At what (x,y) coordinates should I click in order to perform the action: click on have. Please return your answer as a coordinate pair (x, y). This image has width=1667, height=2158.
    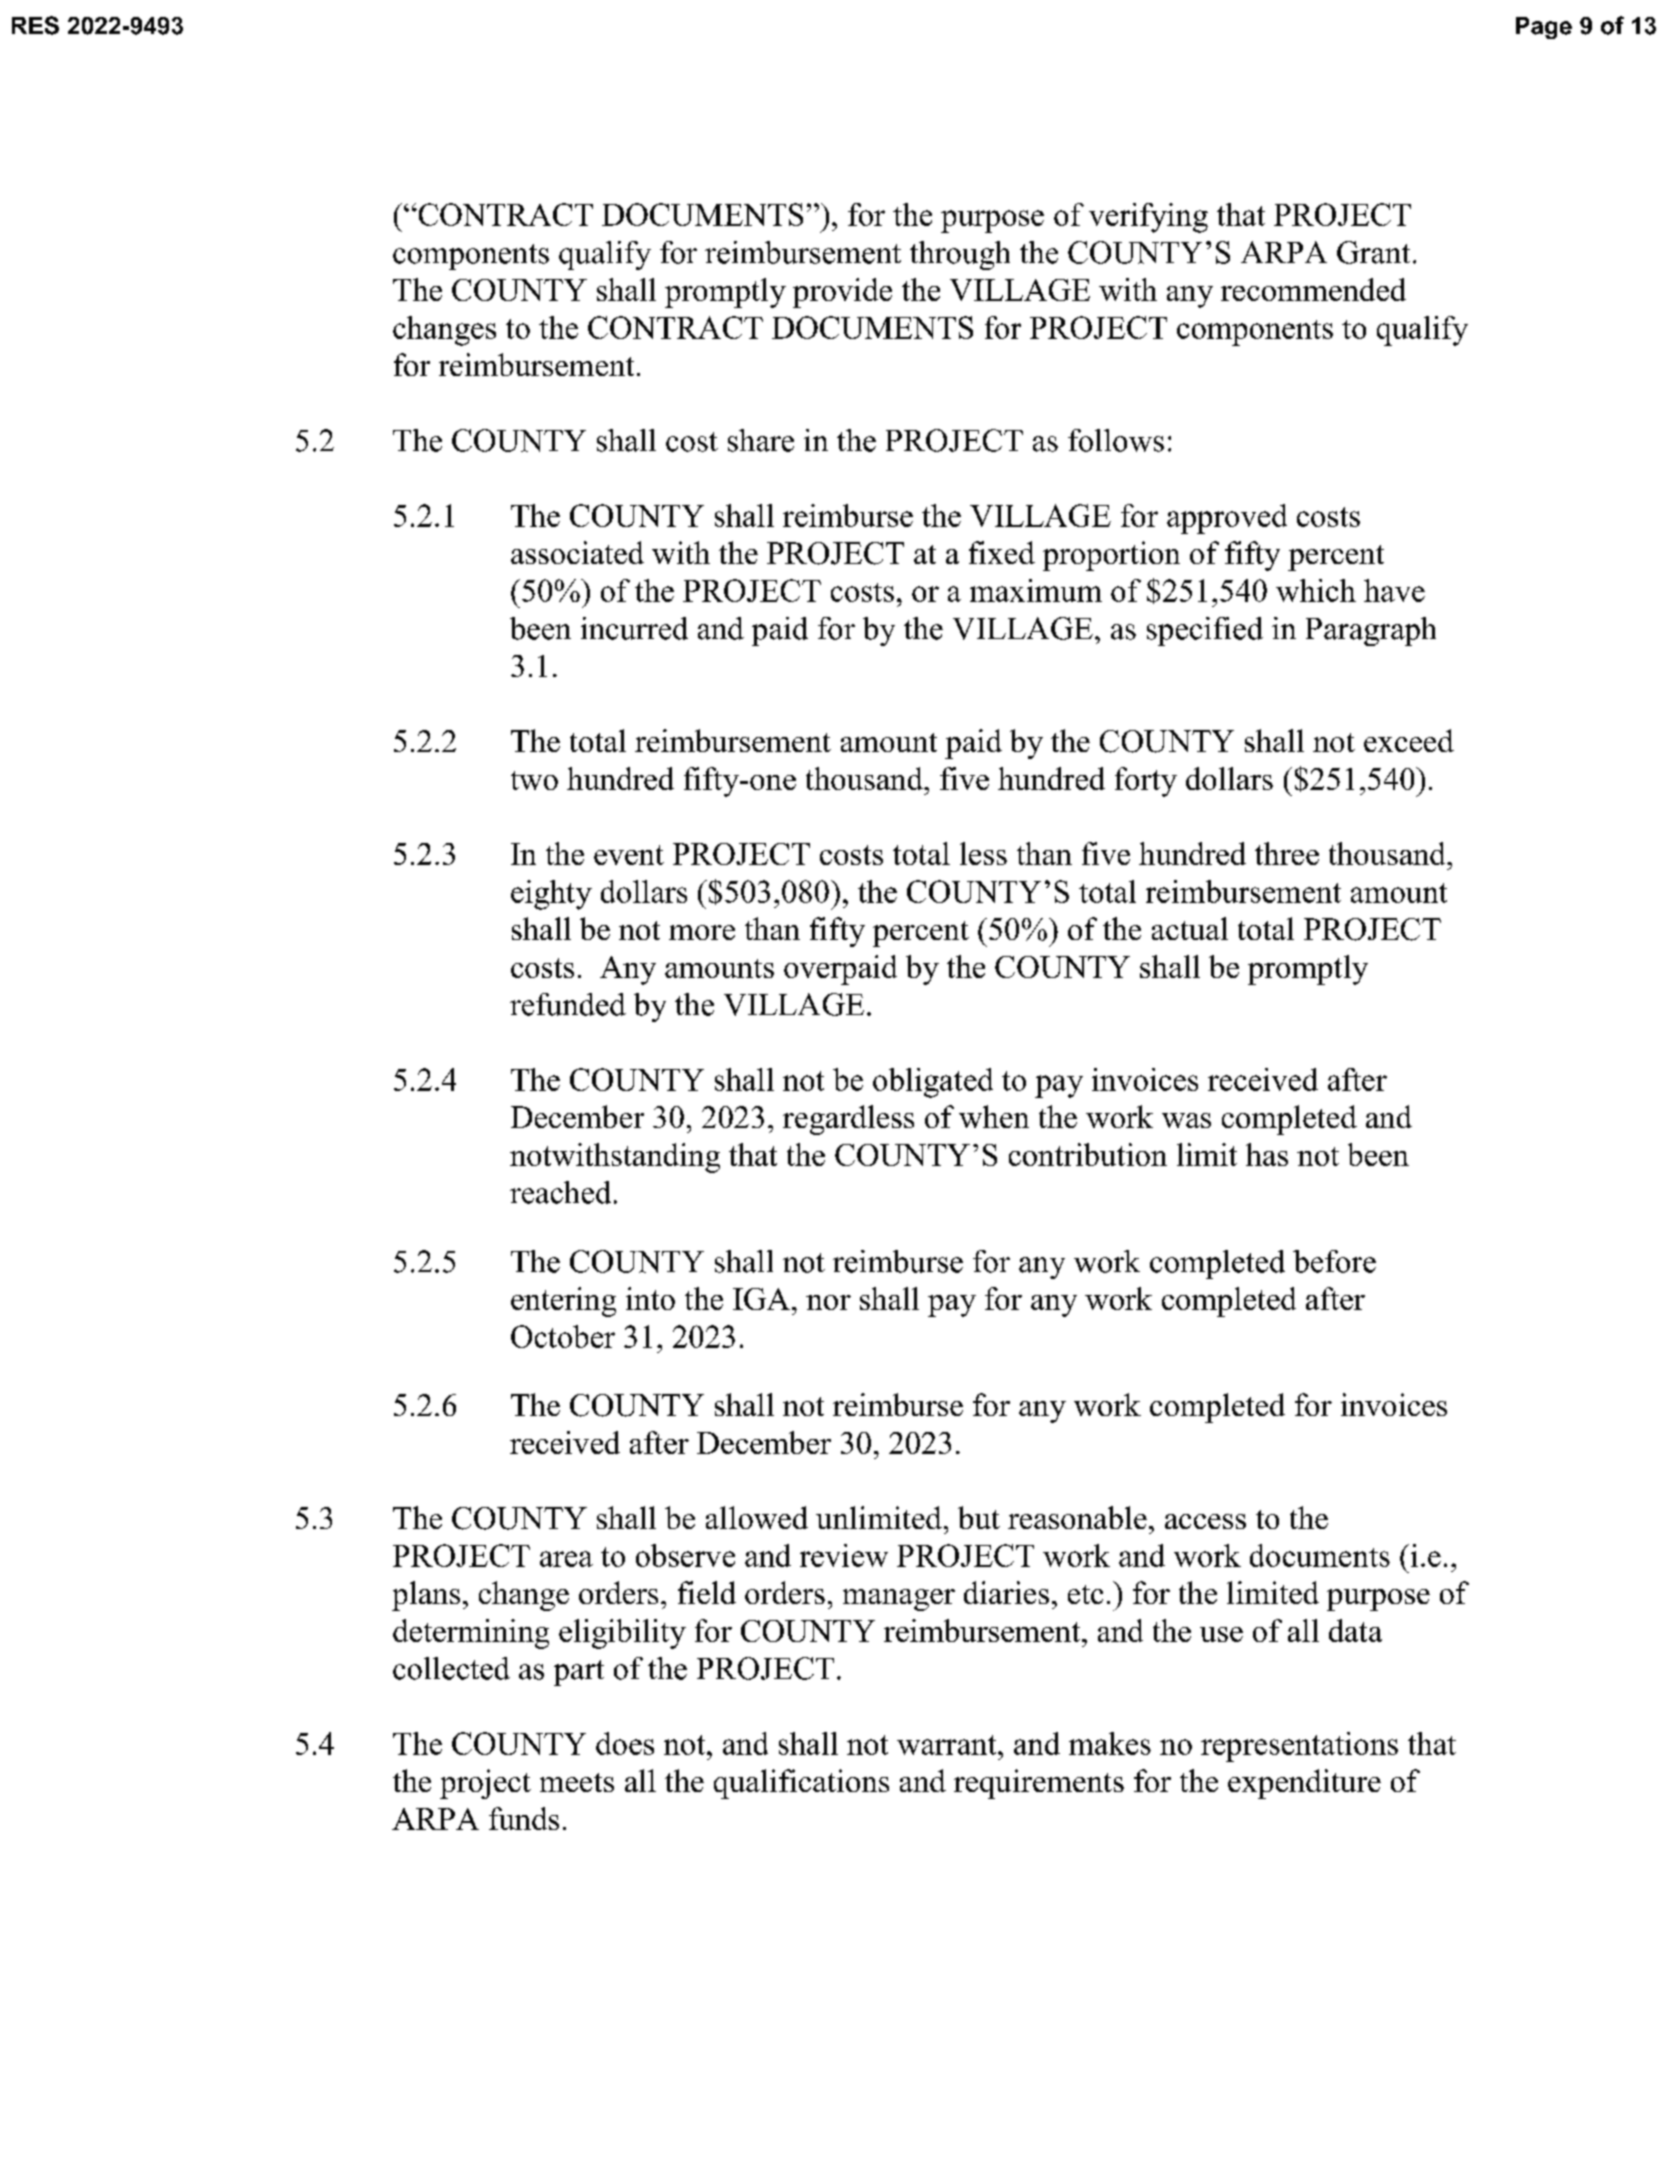
    Looking at the image, I should click on (1394, 590).
